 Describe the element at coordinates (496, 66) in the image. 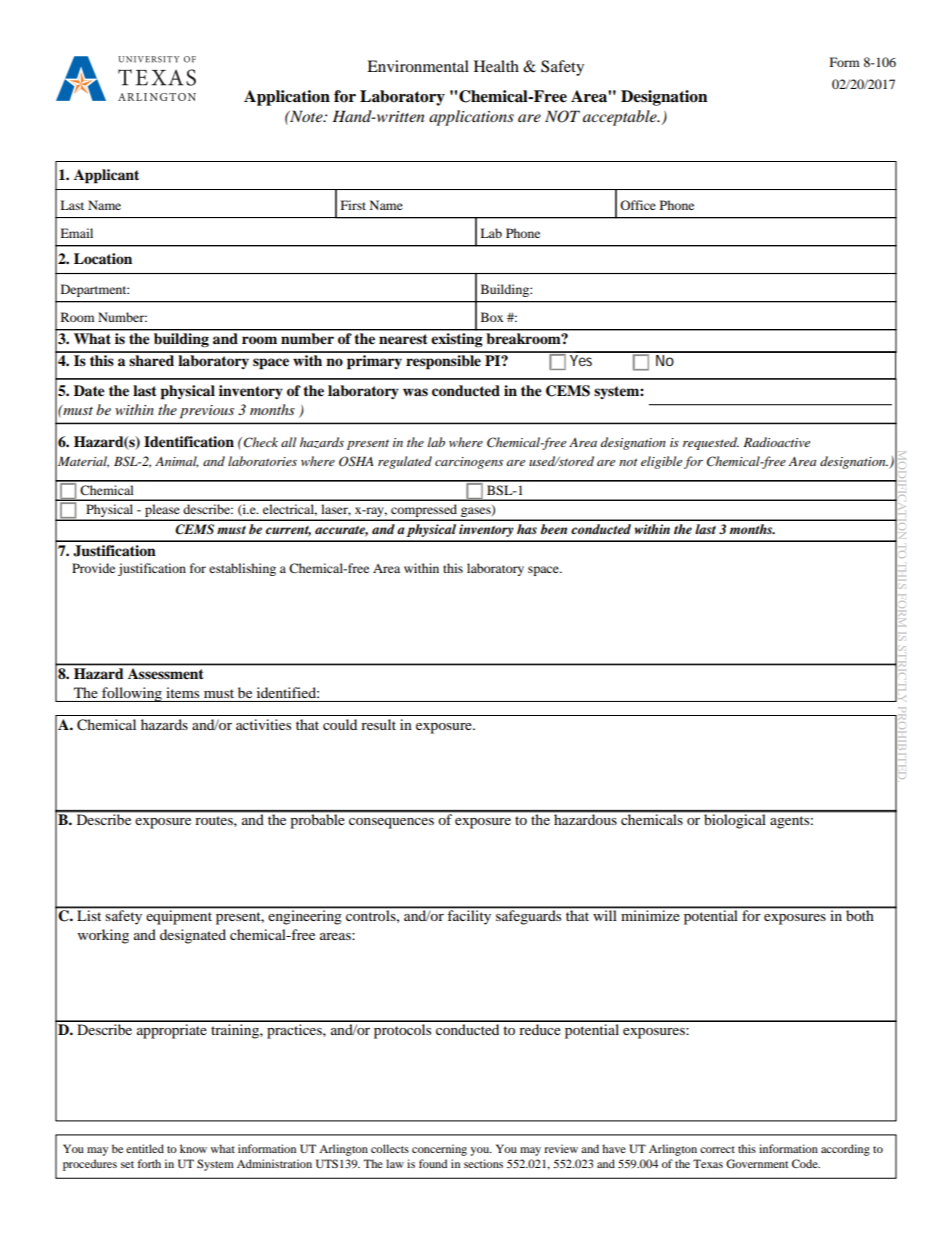

I see `Health` at that location.
